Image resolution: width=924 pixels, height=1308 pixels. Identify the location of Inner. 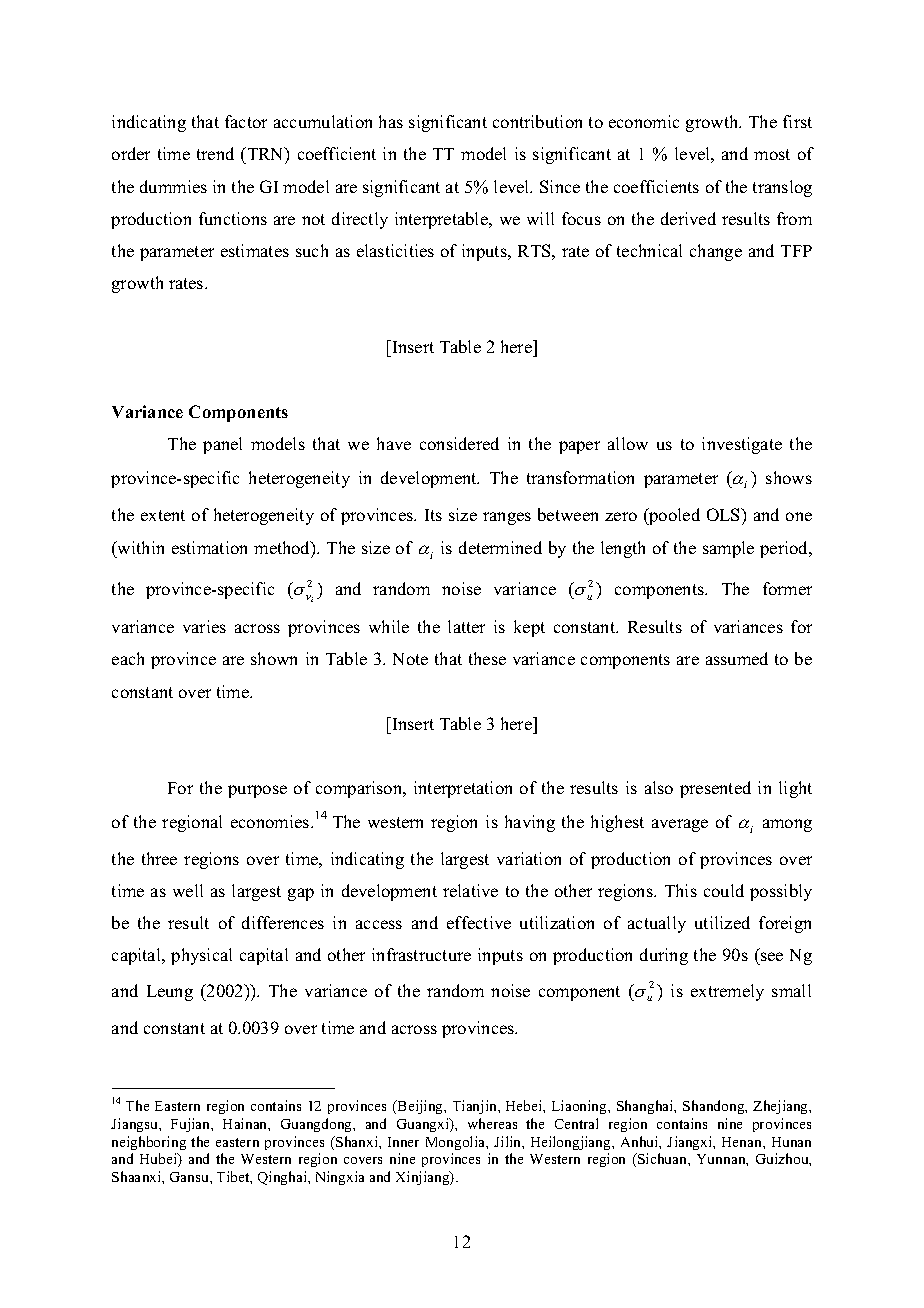
(403, 1142).
